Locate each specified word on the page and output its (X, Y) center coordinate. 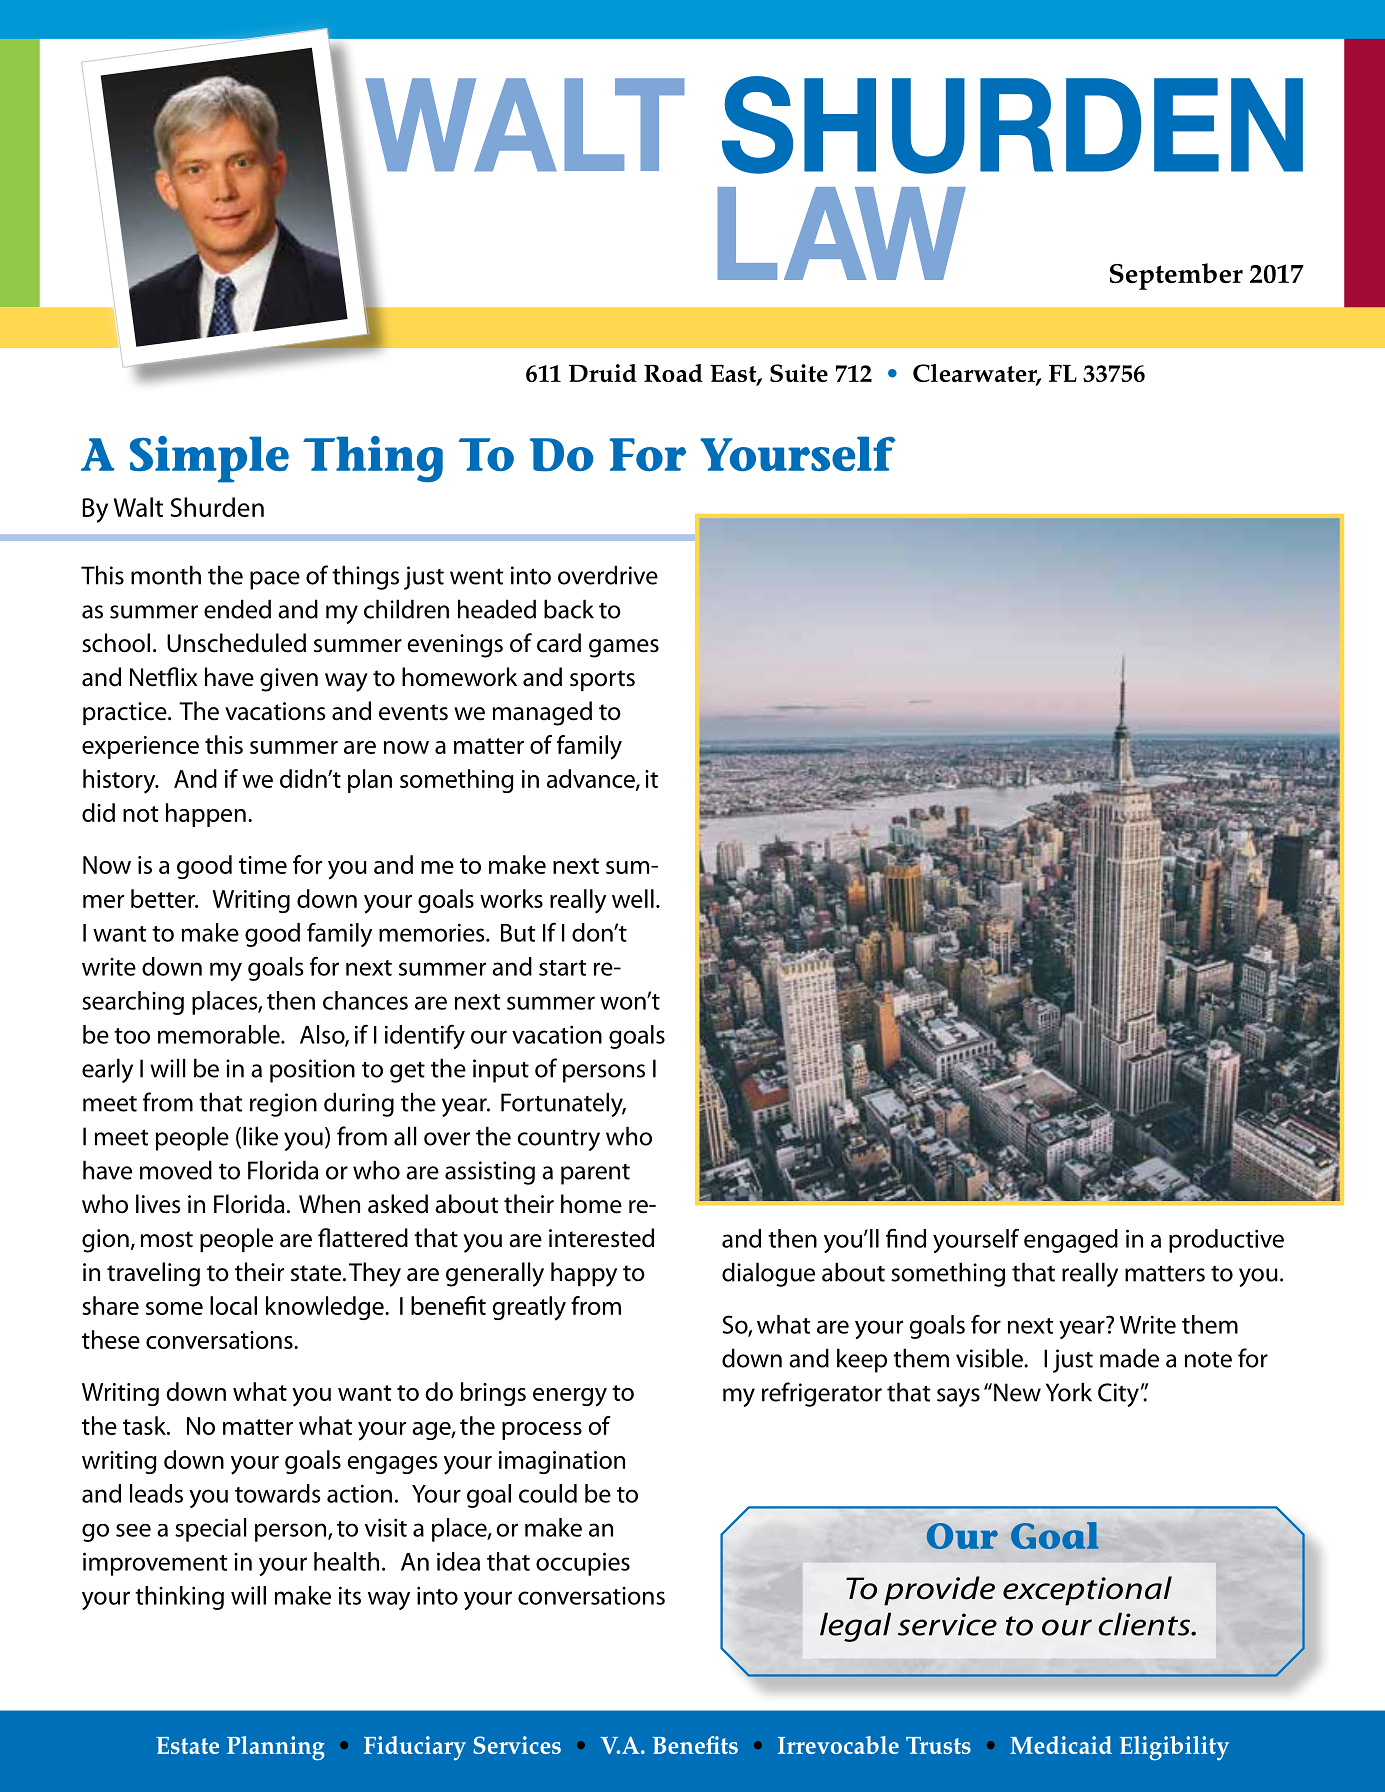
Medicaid (1061, 1745)
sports (602, 680)
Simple (209, 459)
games (624, 648)
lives (158, 1204)
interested (601, 1238)
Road (673, 373)
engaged (1071, 1241)
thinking (179, 1598)
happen (206, 815)
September (1176, 276)
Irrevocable (838, 1745)
